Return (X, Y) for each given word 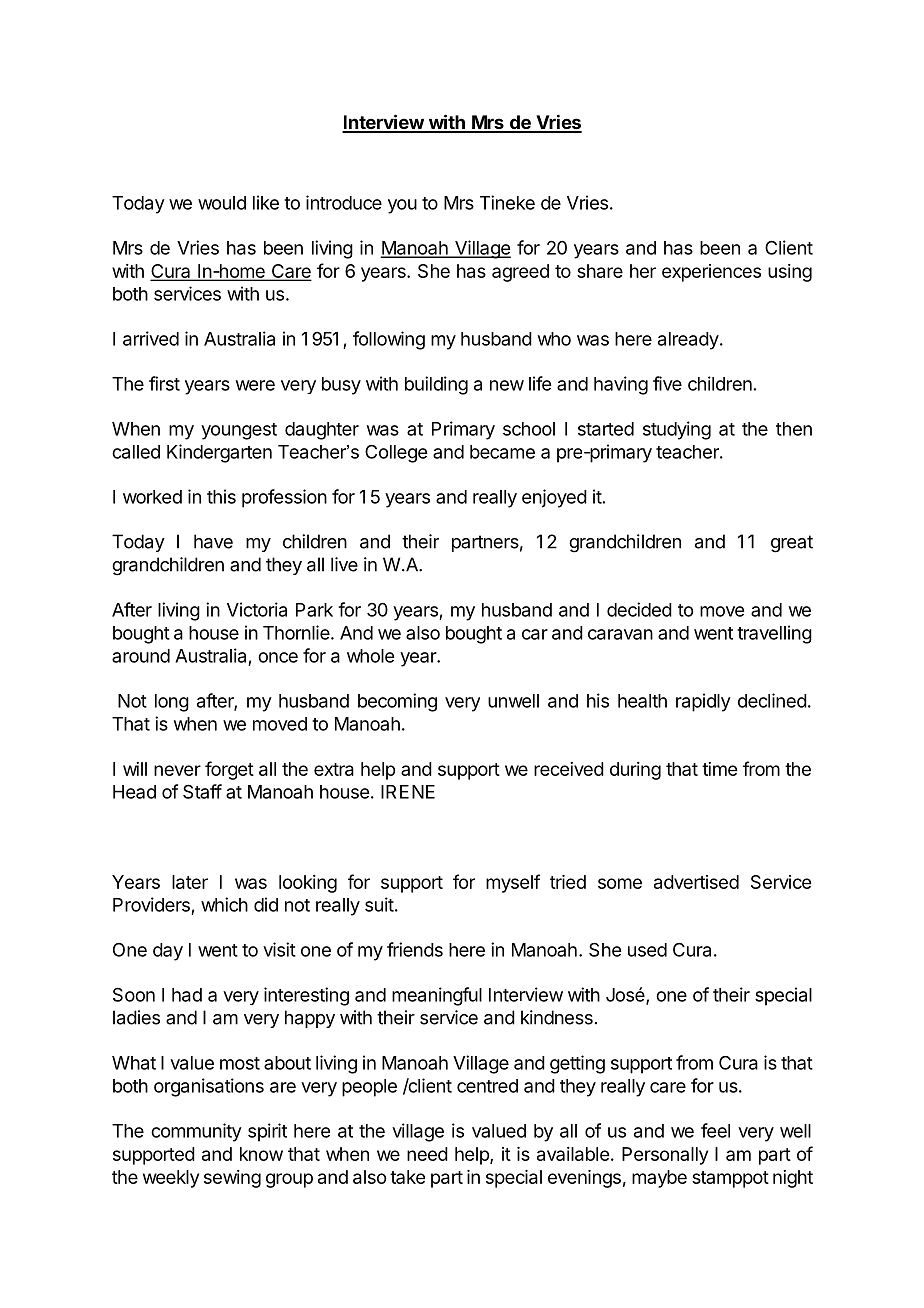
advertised (696, 882)
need (427, 1154)
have (213, 541)
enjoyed (554, 498)
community (196, 1132)
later (190, 882)
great (792, 544)
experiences (711, 273)
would (222, 203)
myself (513, 883)
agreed (520, 273)
